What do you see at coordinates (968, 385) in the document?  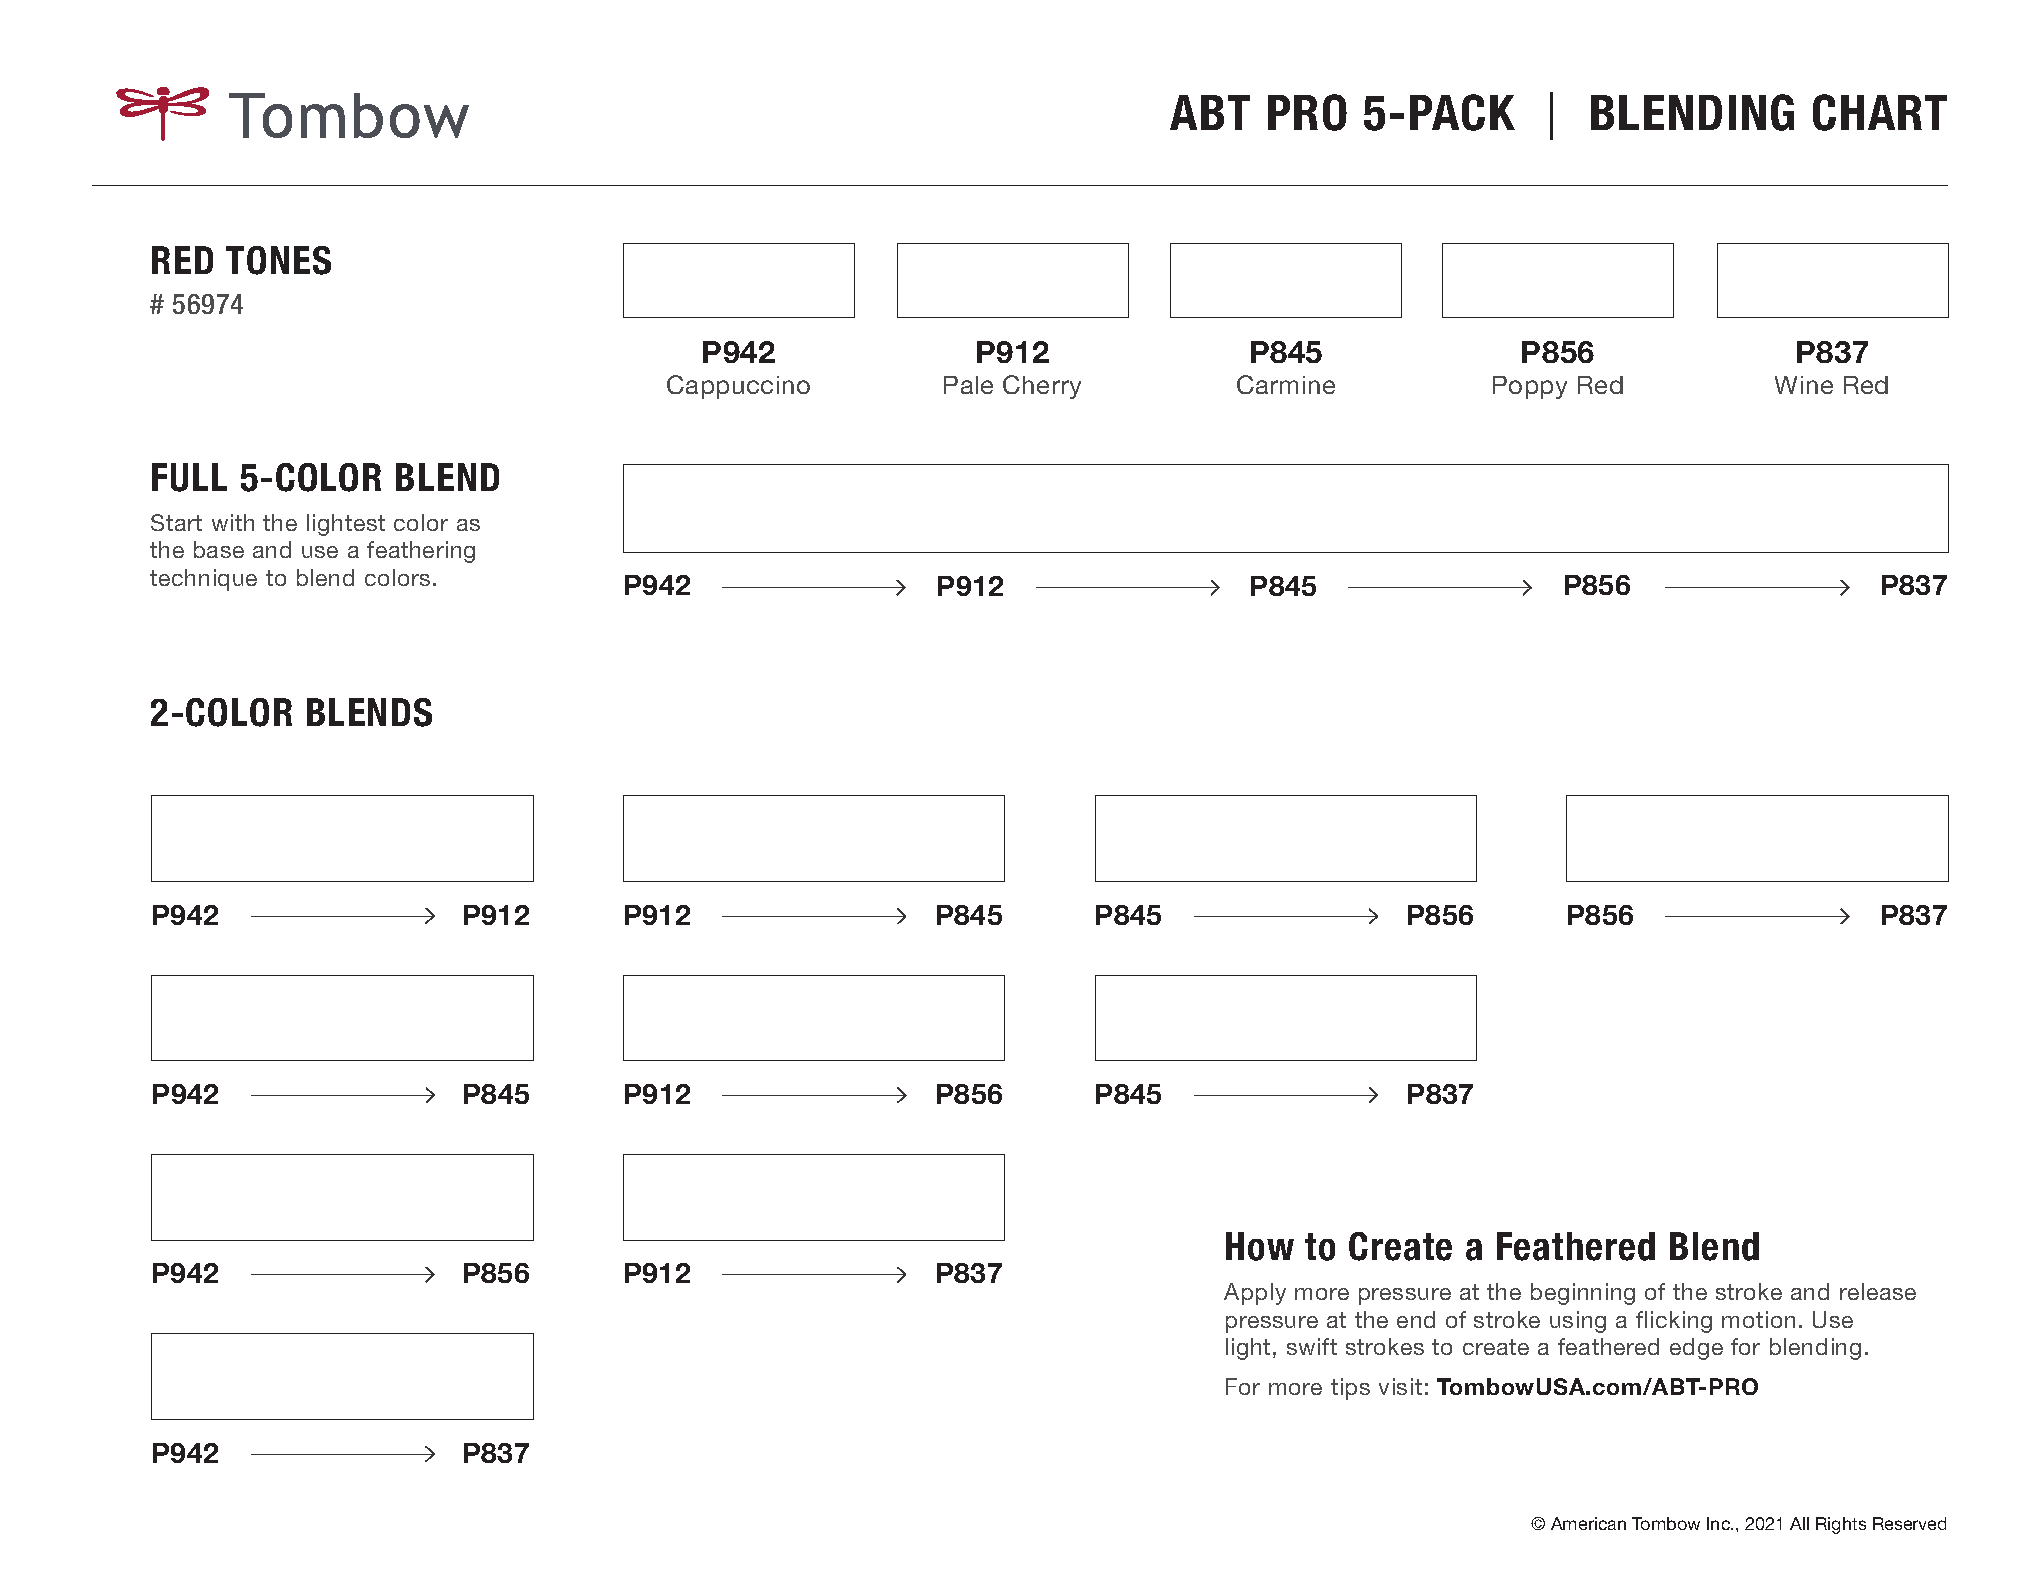 I see `Pale` at bounding box center [968, 385].
